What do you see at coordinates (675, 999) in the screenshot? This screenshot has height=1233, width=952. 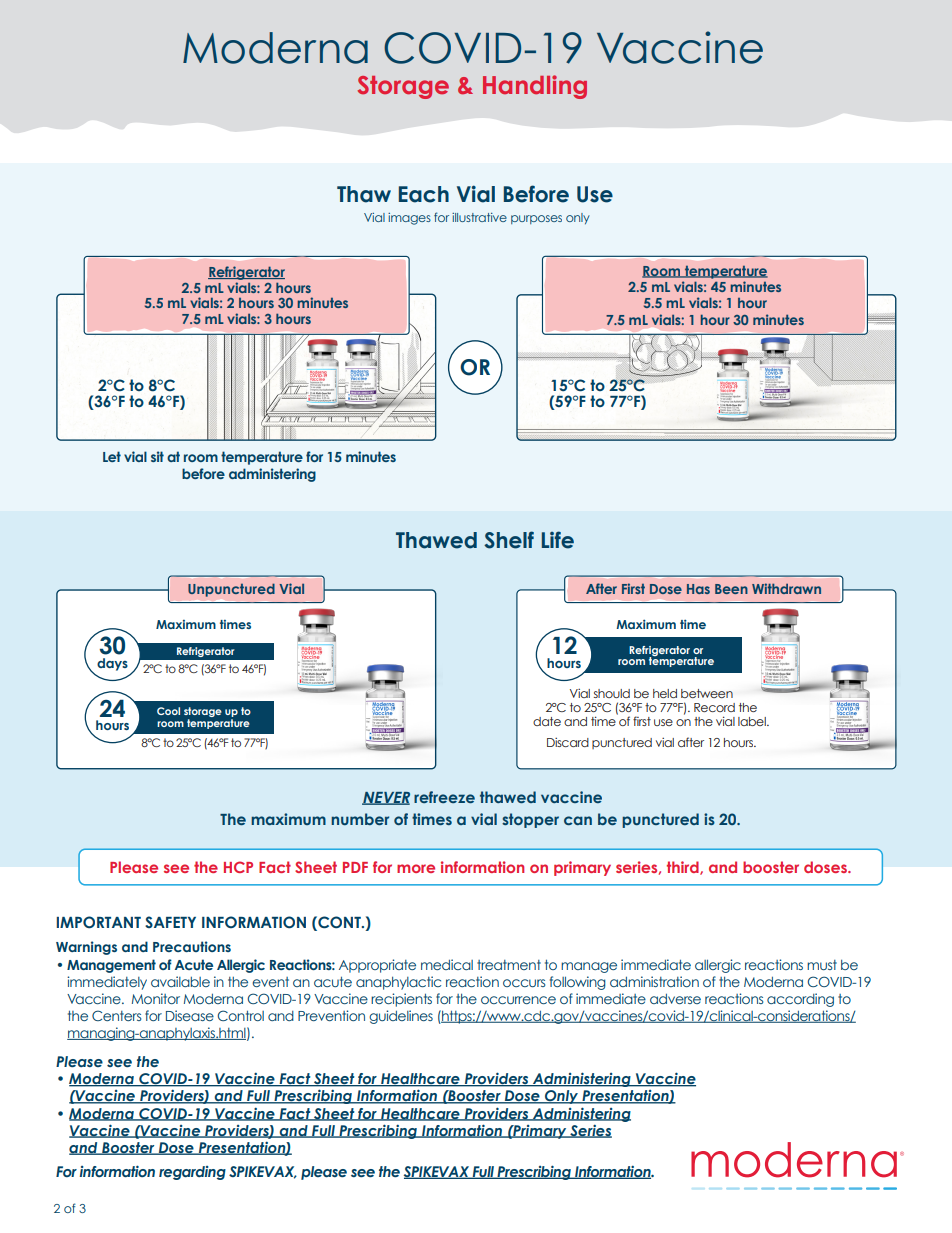 I see `adverse` at bounding box center [675, 999].
